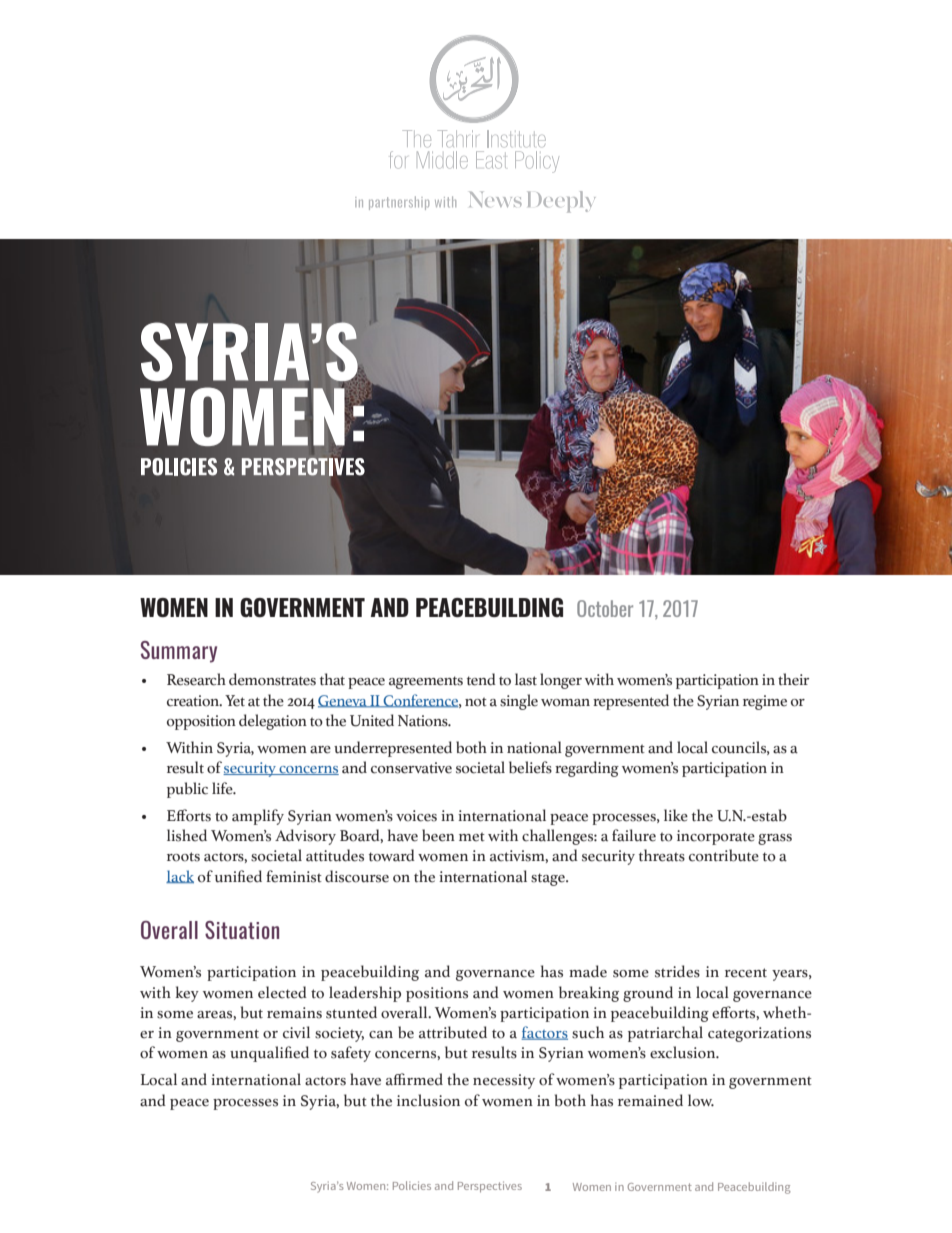  What do you see at coordinates (490, 1187) in the document?
I see `Perspectives` at bounding box center [490, 1187].
